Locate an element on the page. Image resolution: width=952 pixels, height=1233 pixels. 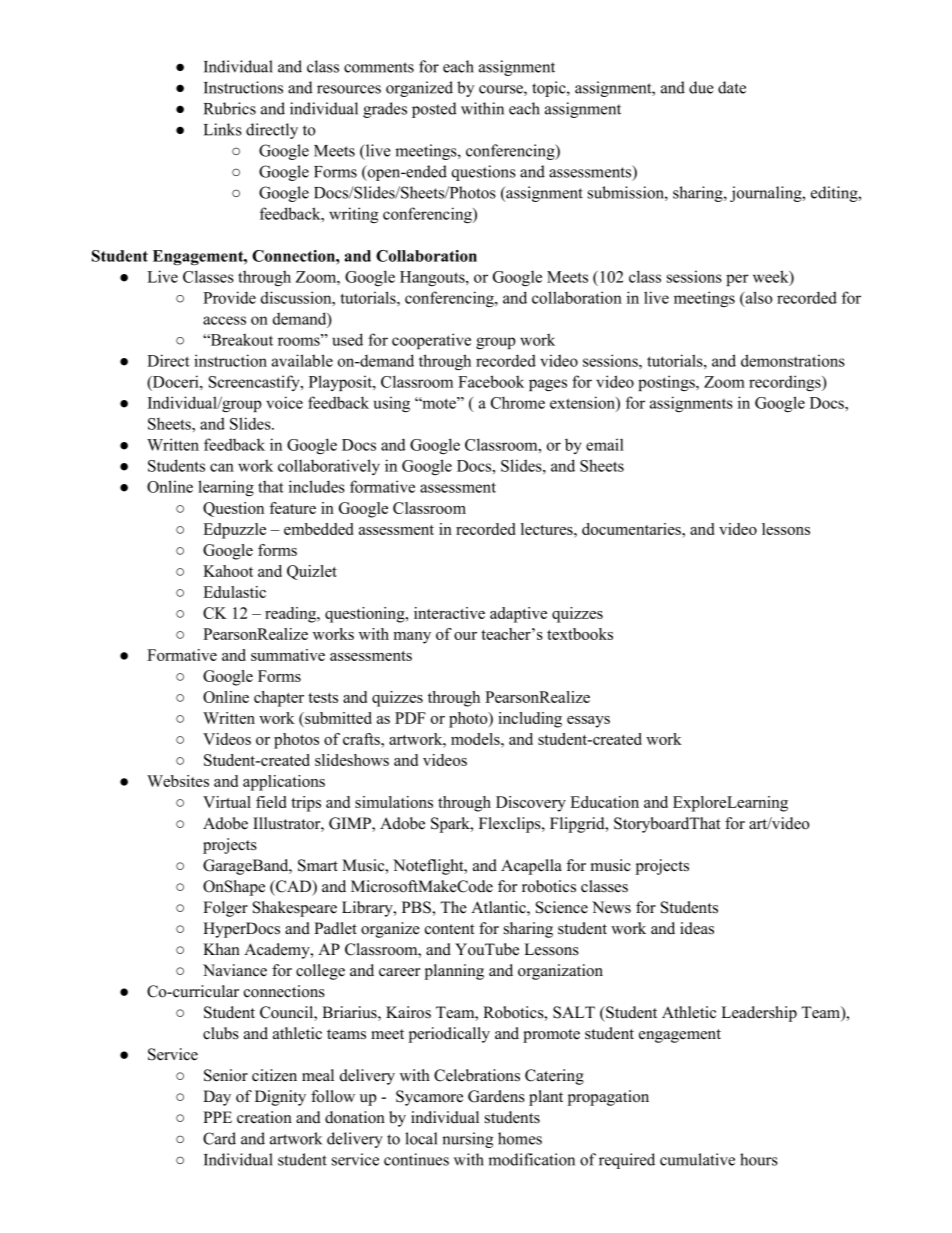
posted is located at coordinates (434, 110).
